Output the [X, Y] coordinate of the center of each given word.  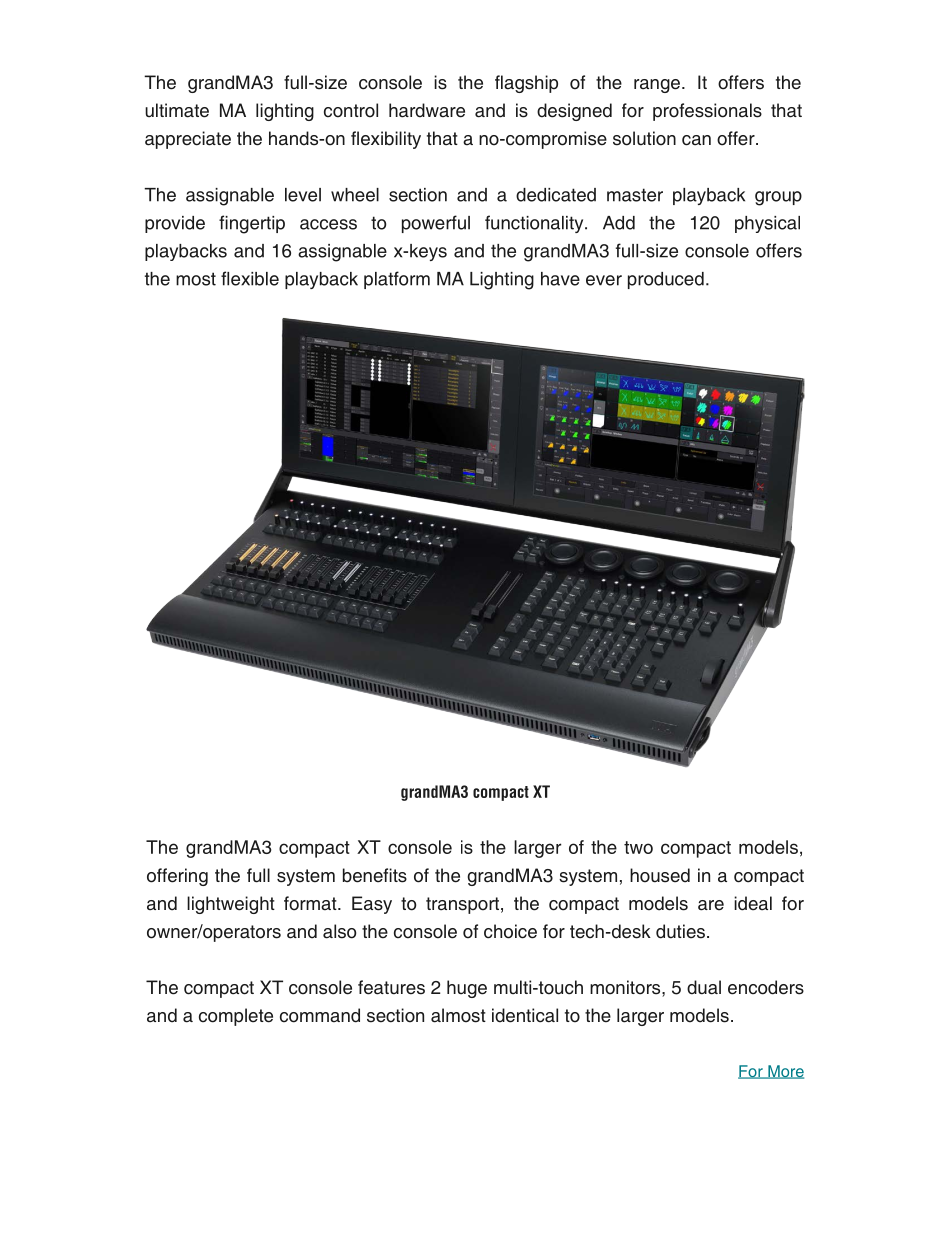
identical [525, 1015]
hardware [427, 110]
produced [666, 280]
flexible [250, 278]
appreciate [188, 140]
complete [236, 1017]
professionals [707, 112]
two [638, 847]
